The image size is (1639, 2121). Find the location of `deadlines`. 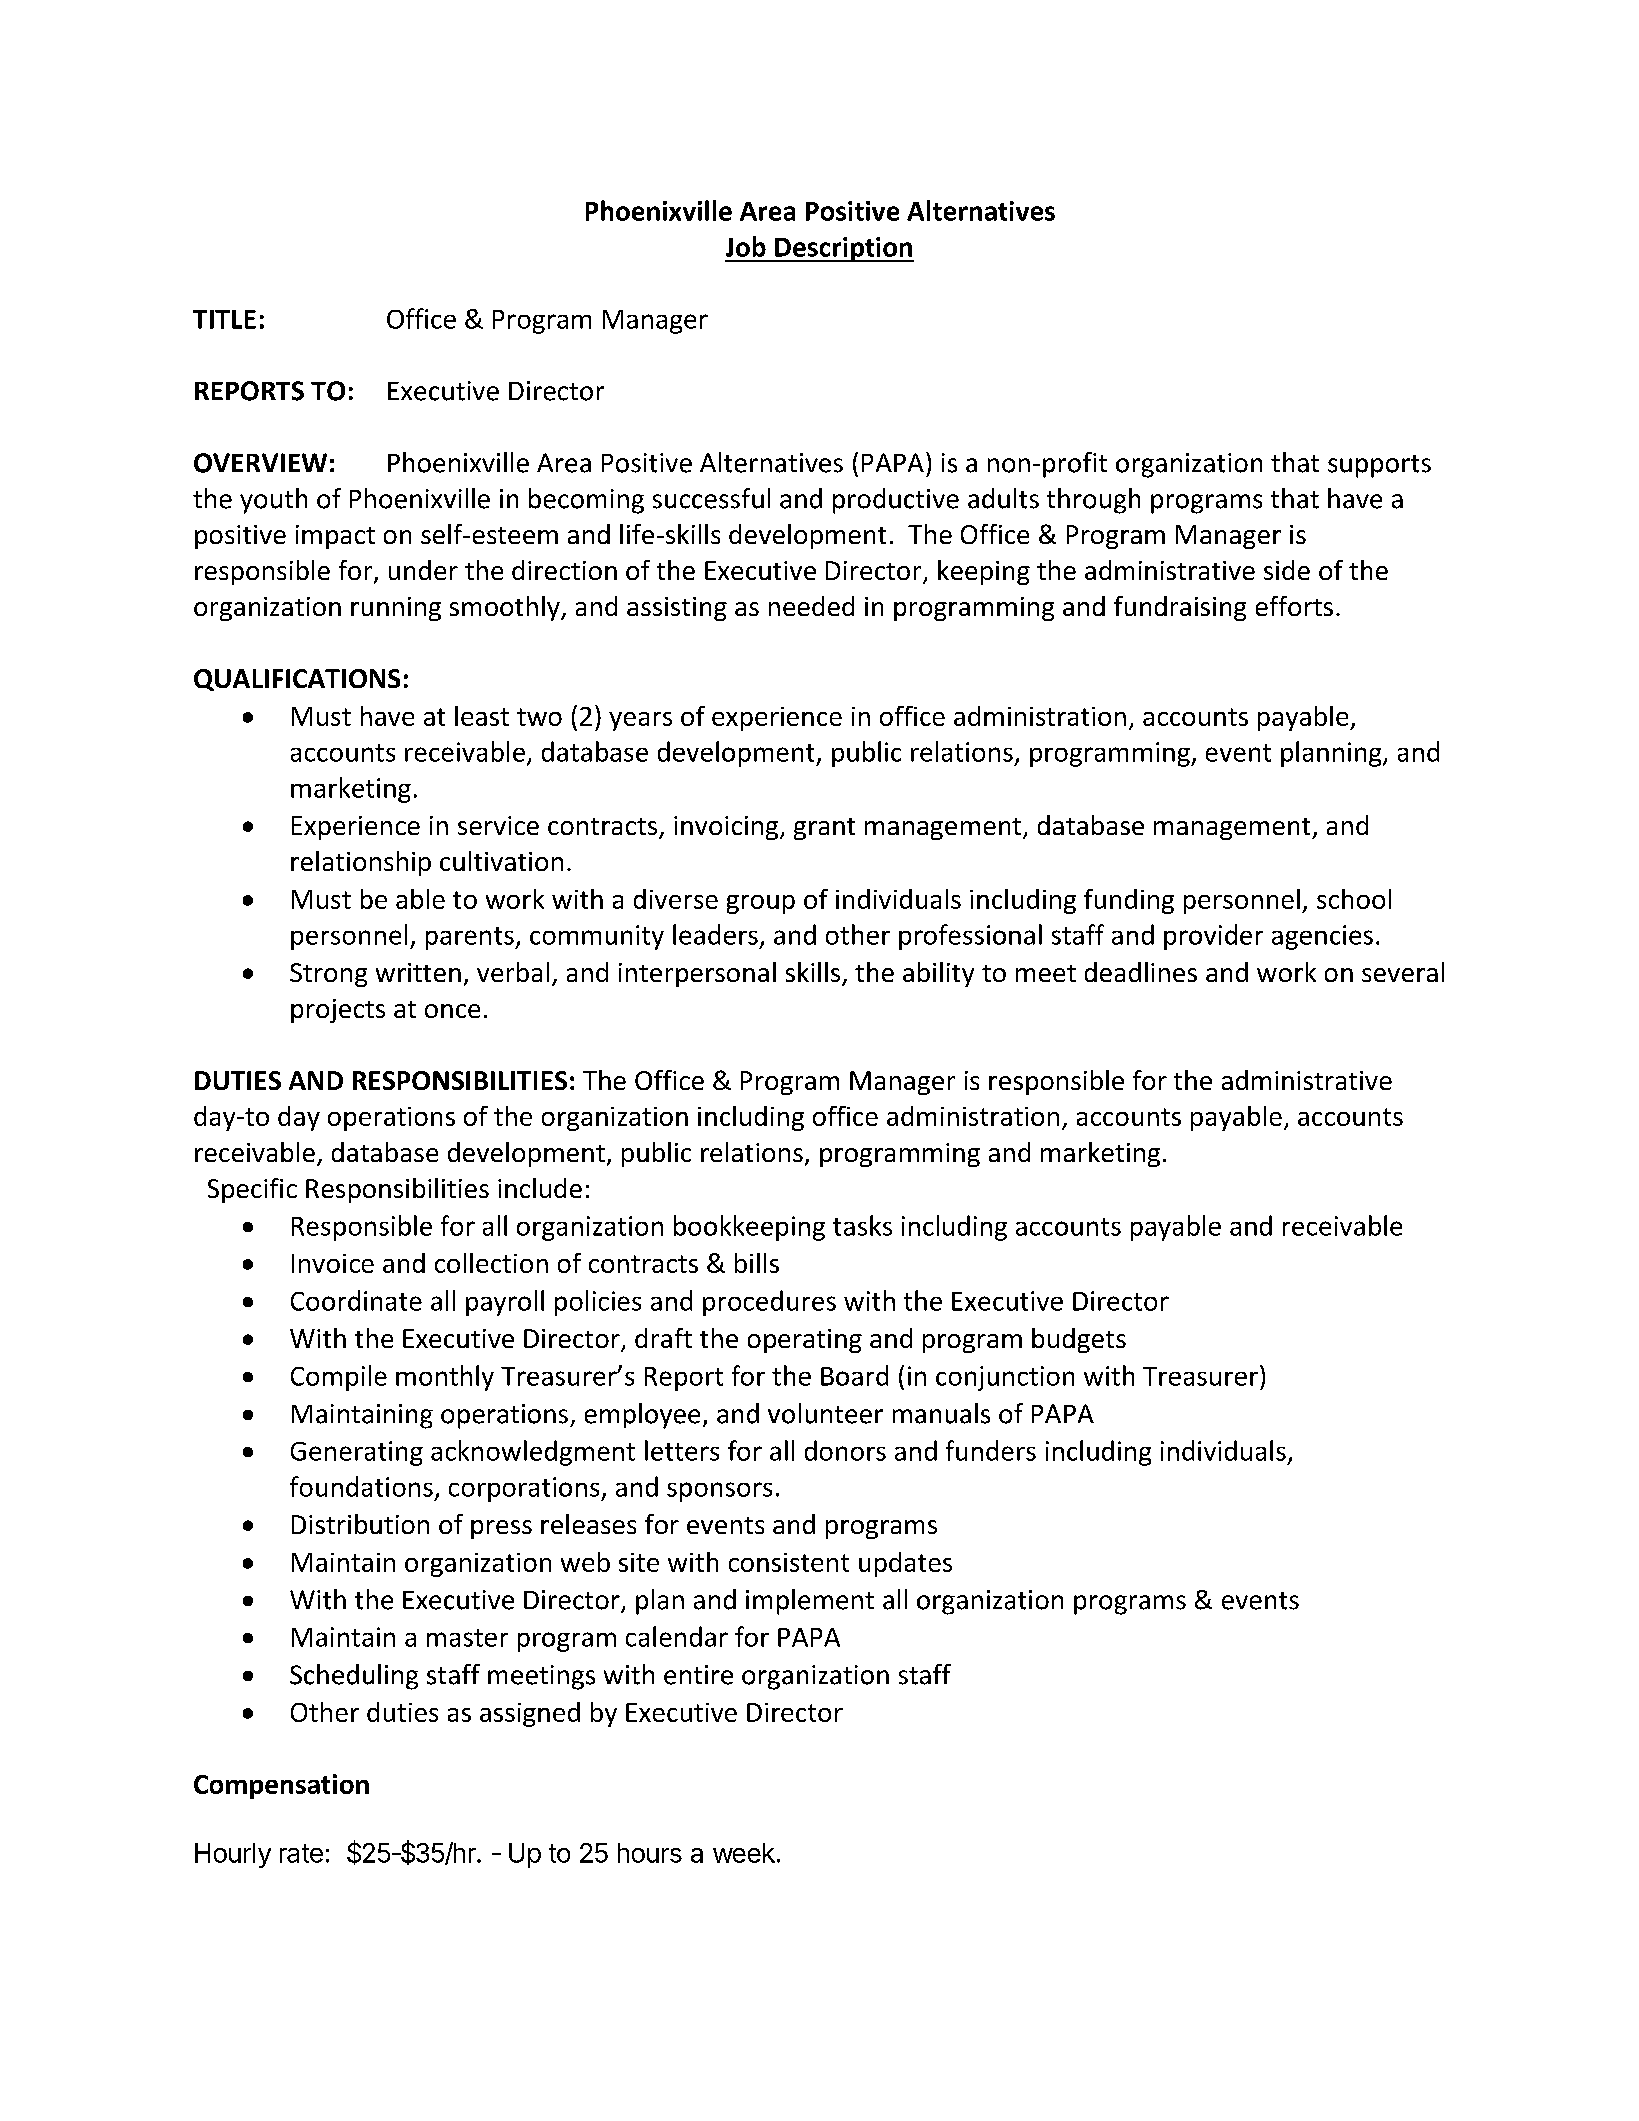

deadlines is located at coordinates (1141, 972).
